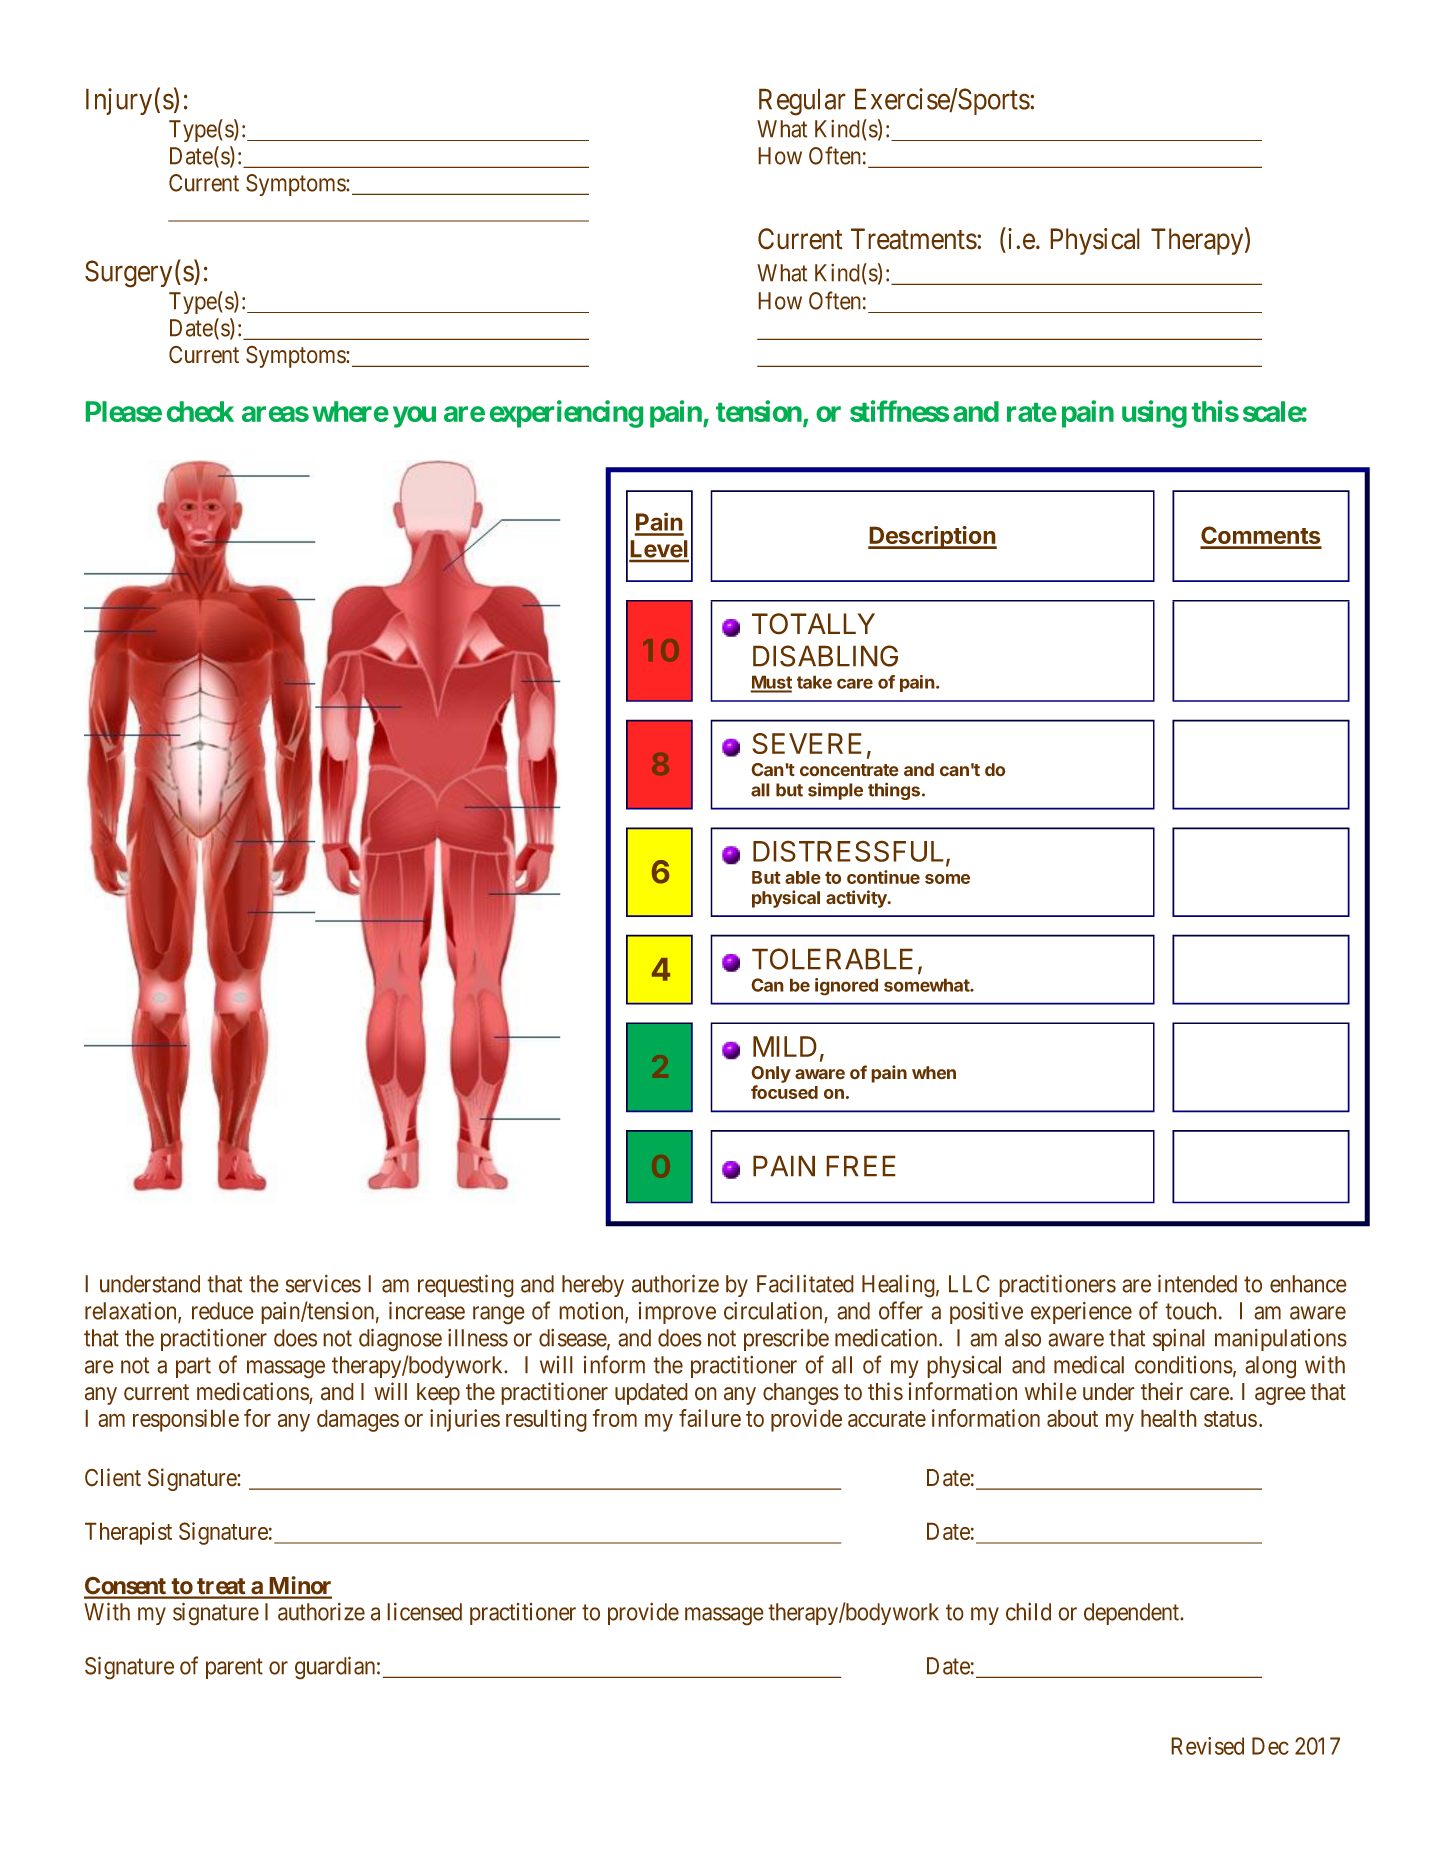  Describe the element at coordinates (414, 417) in the document. I see `you` at that location.
